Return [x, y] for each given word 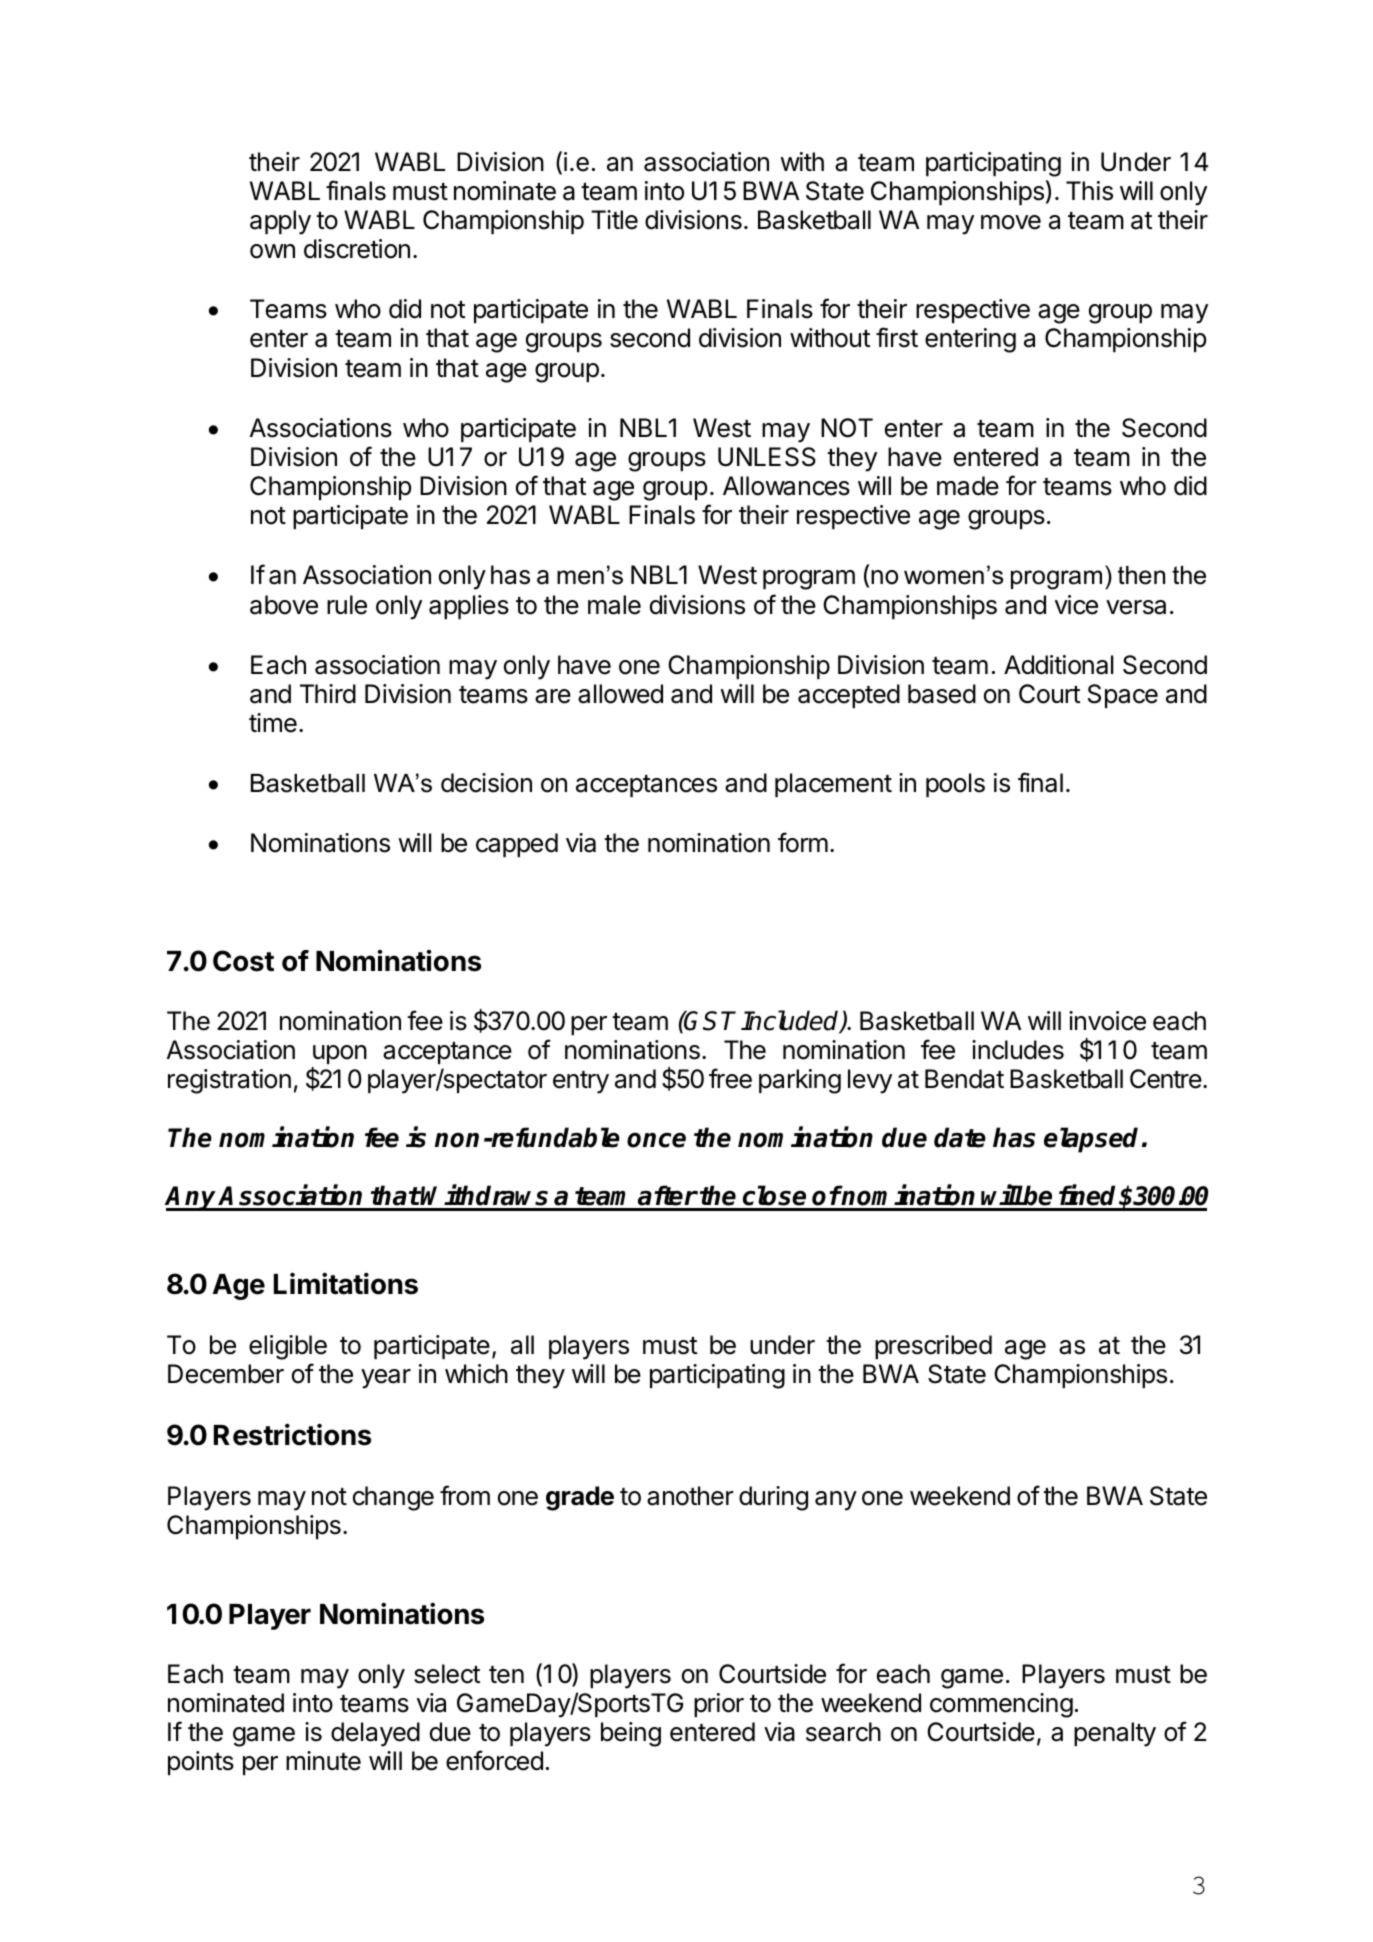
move [1011, 222]
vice [1076, 605]
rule [347, 605]
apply [280, 222]
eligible [288, 1347]
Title [614, 220]
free [730, 1078]
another [690, 1496]
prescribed [933, 1347]
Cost [243, 961]
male [614, 605]
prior [719, 1705]
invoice [1107, 1021]
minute [323, 1761]
